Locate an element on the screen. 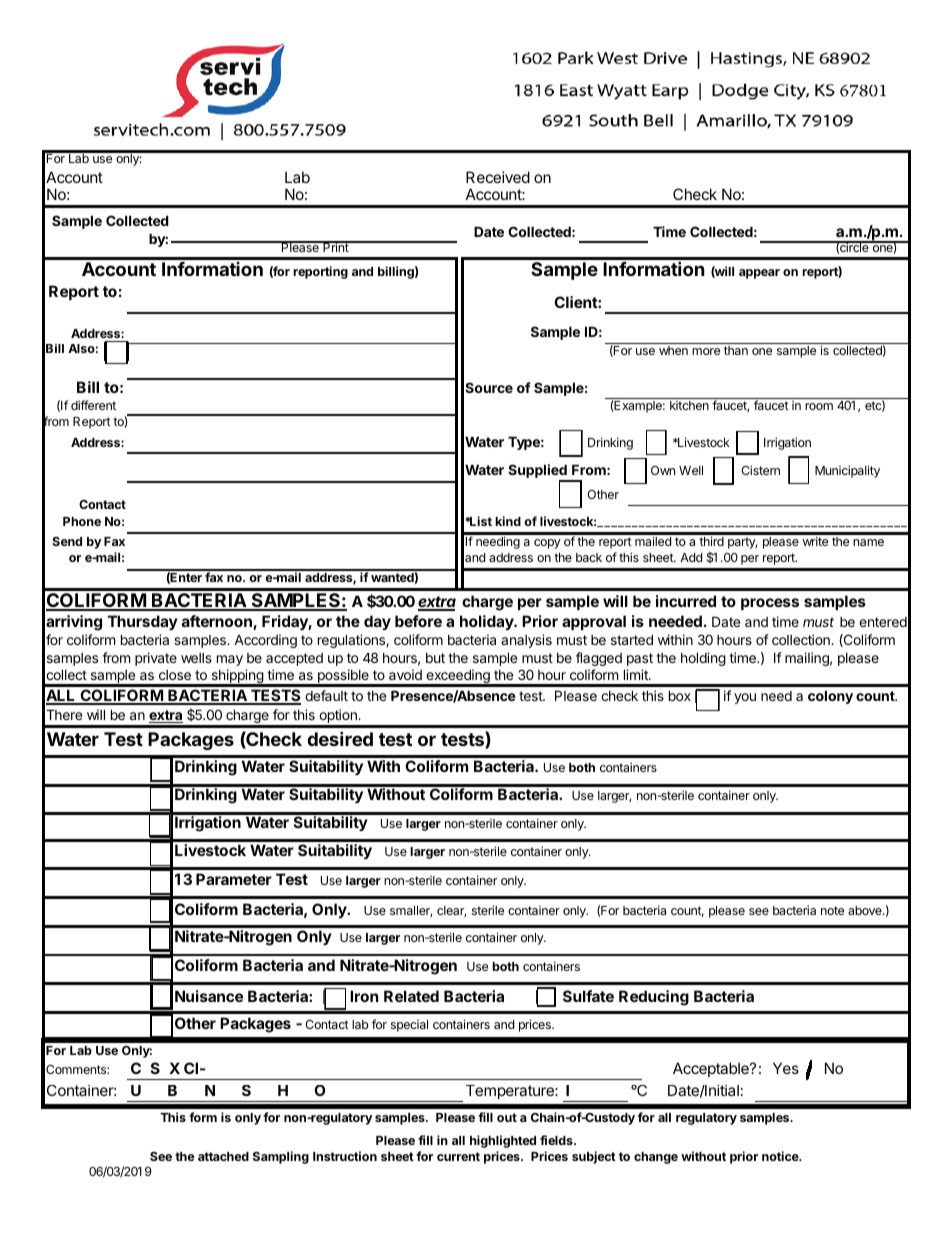 The height and width of the screenshot is (1233, 952). note is located at coordinates (832, 910).
